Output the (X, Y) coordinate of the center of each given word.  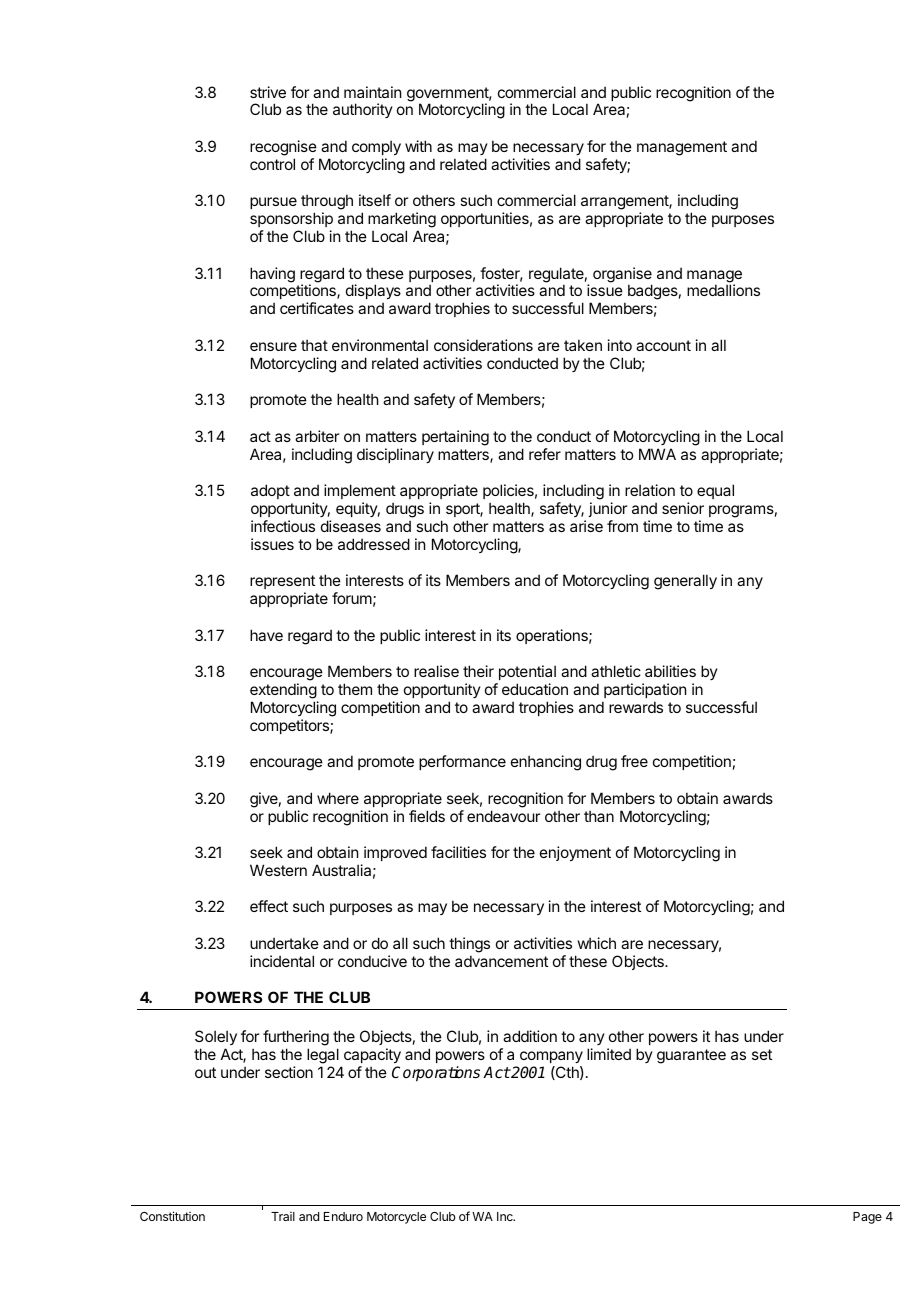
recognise (283, 148)
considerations (483, 345)
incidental (282, 961)
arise (586, 526)
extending (283, 691)
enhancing (546, 763)
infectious (283, 526)
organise (622, 276)
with (418, 146)
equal (715, 491)
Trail (283, 1216)
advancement (501, 961)
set (762, 1054)
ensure (273, 346)
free (634, 761)
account (663, 345)
